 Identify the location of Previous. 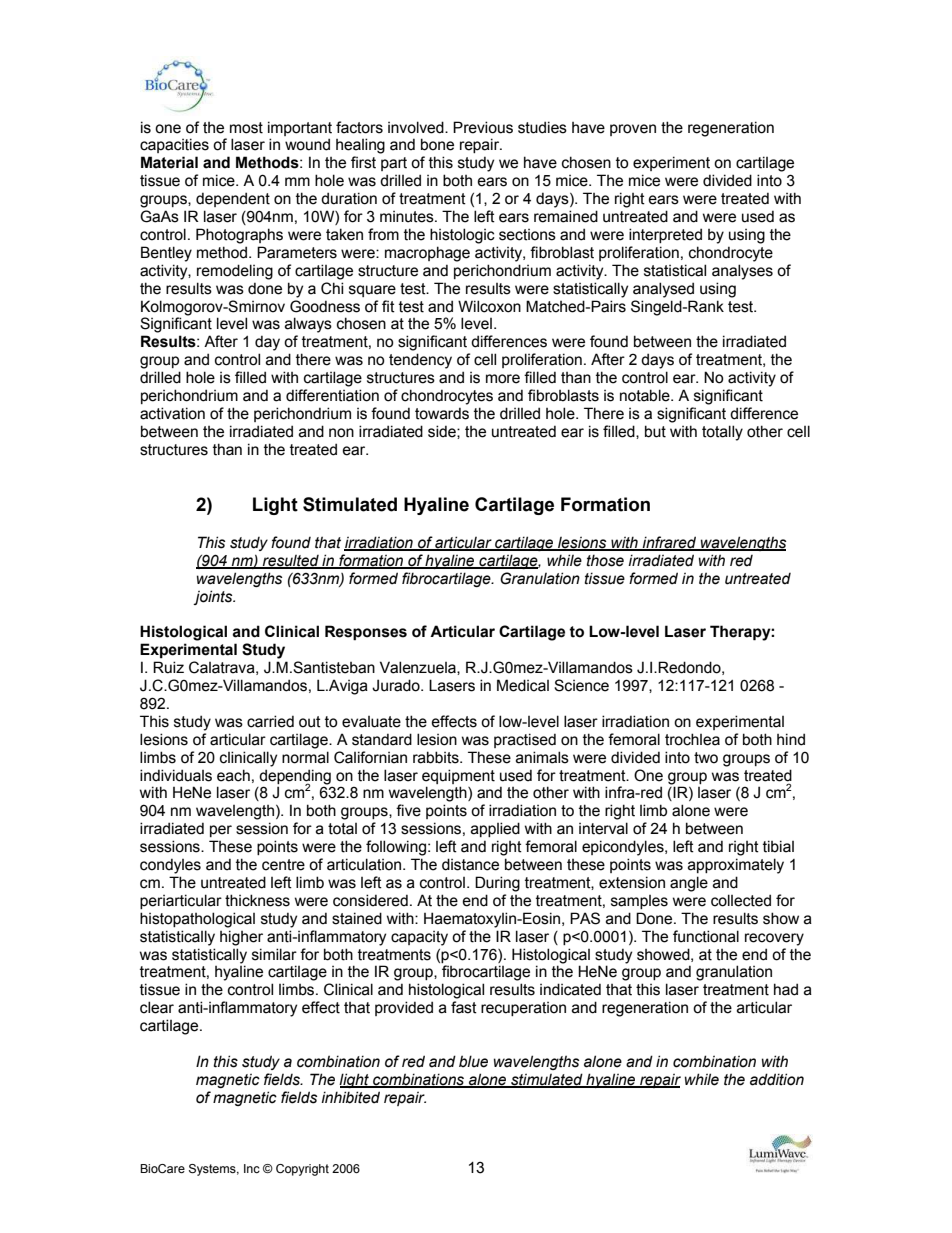
(483, 127).
